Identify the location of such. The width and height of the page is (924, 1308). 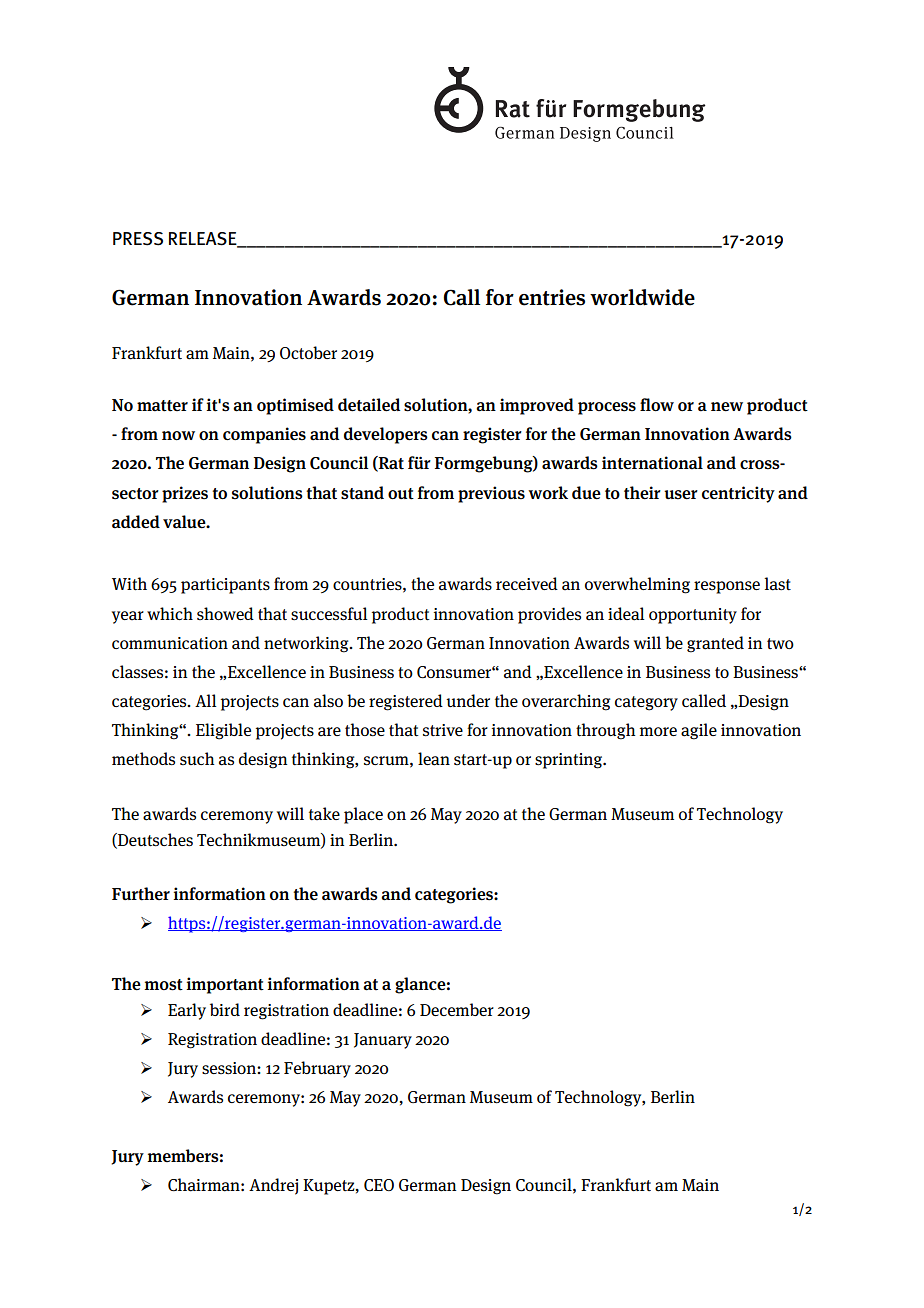
(197, 758).
